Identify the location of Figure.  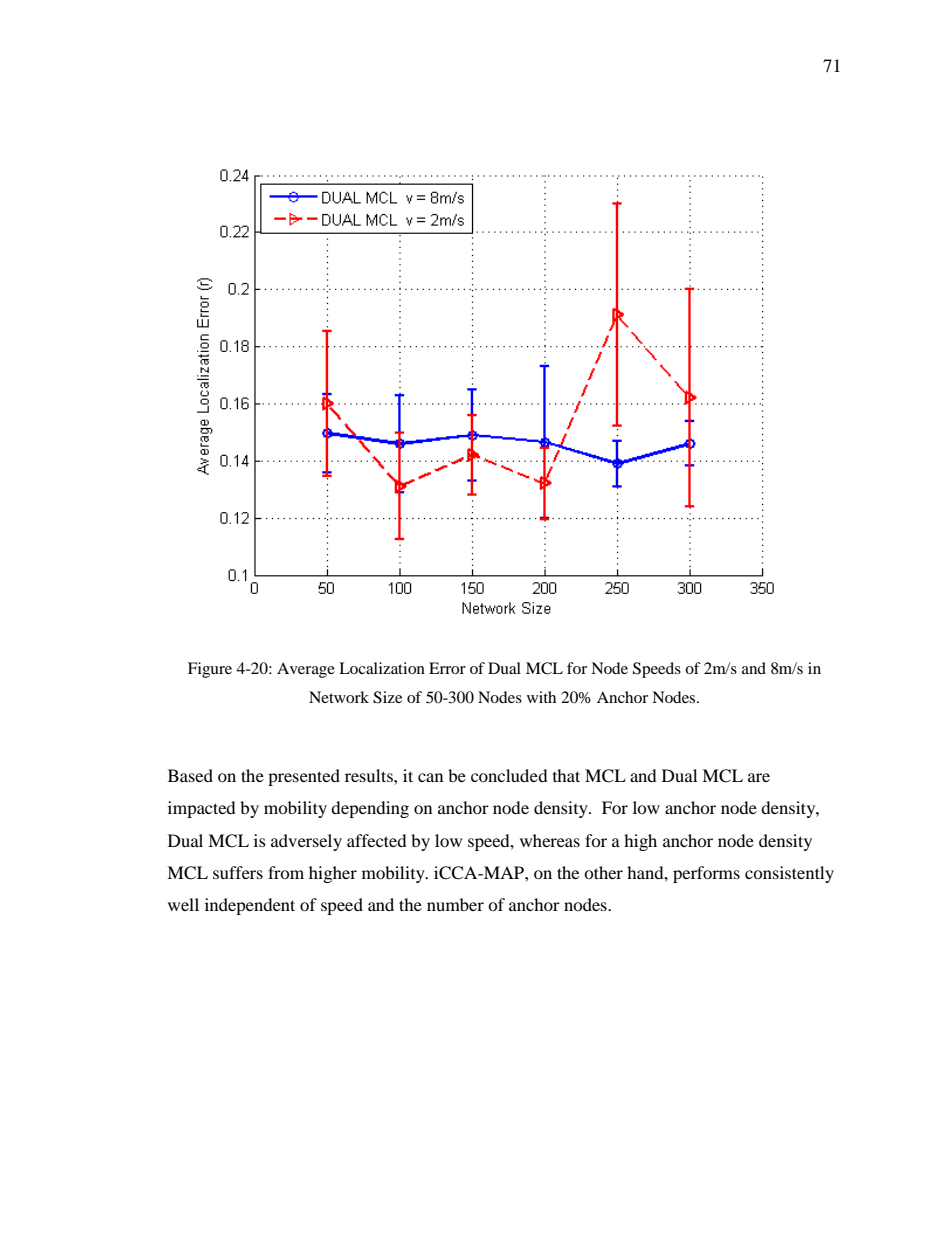
(210, 670).
